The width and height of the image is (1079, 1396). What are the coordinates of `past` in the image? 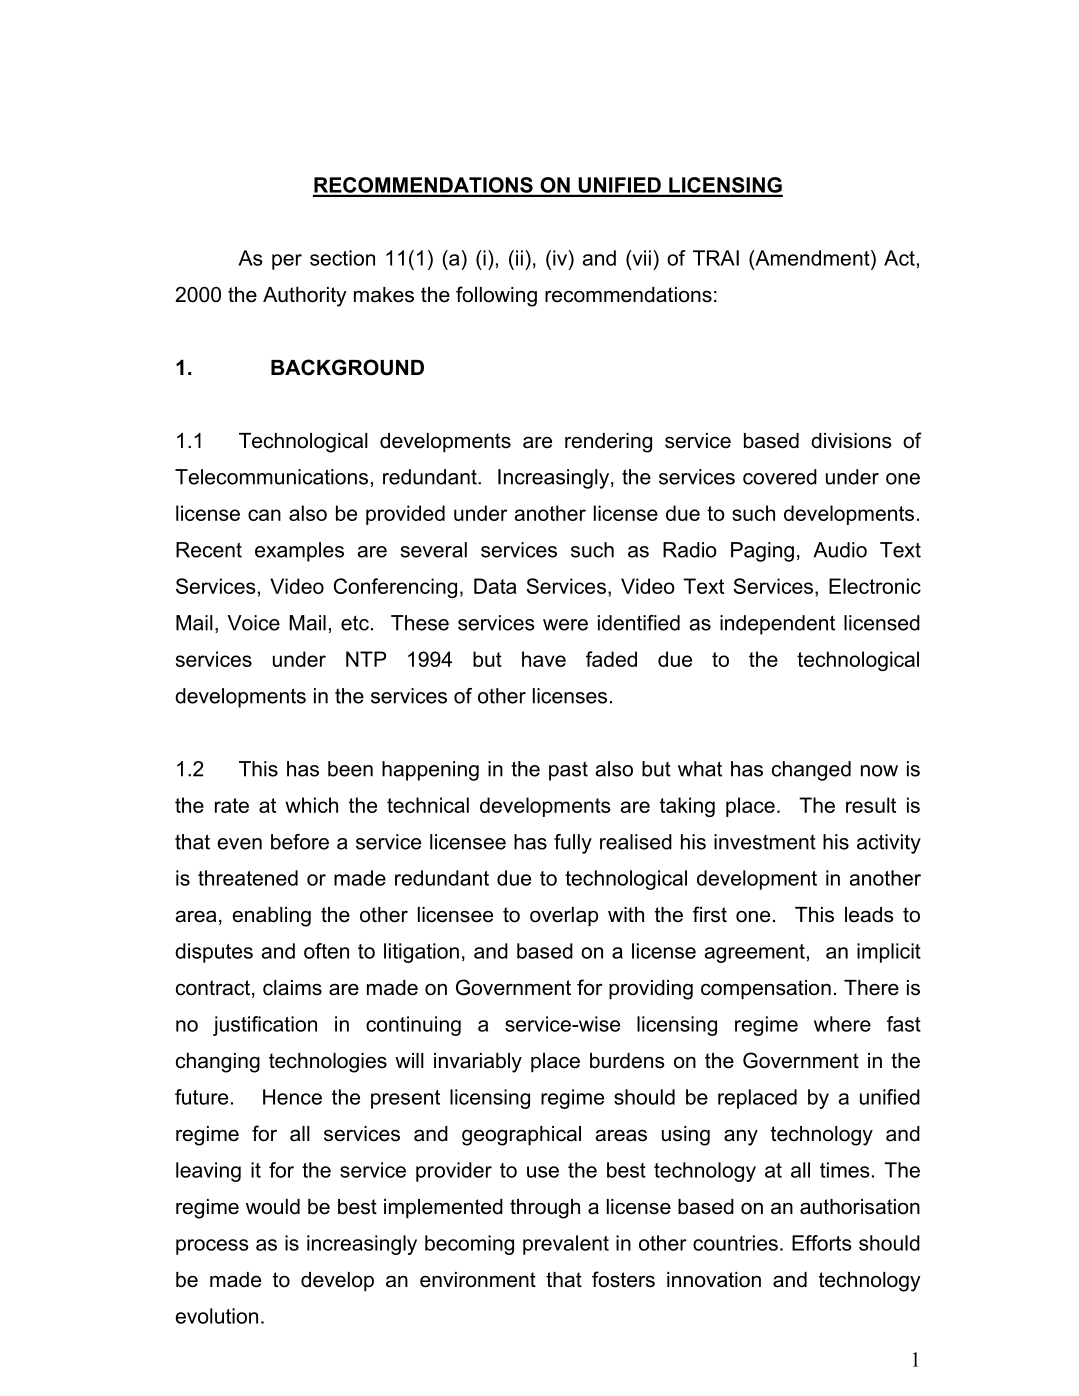 It's located at (568, 771).
